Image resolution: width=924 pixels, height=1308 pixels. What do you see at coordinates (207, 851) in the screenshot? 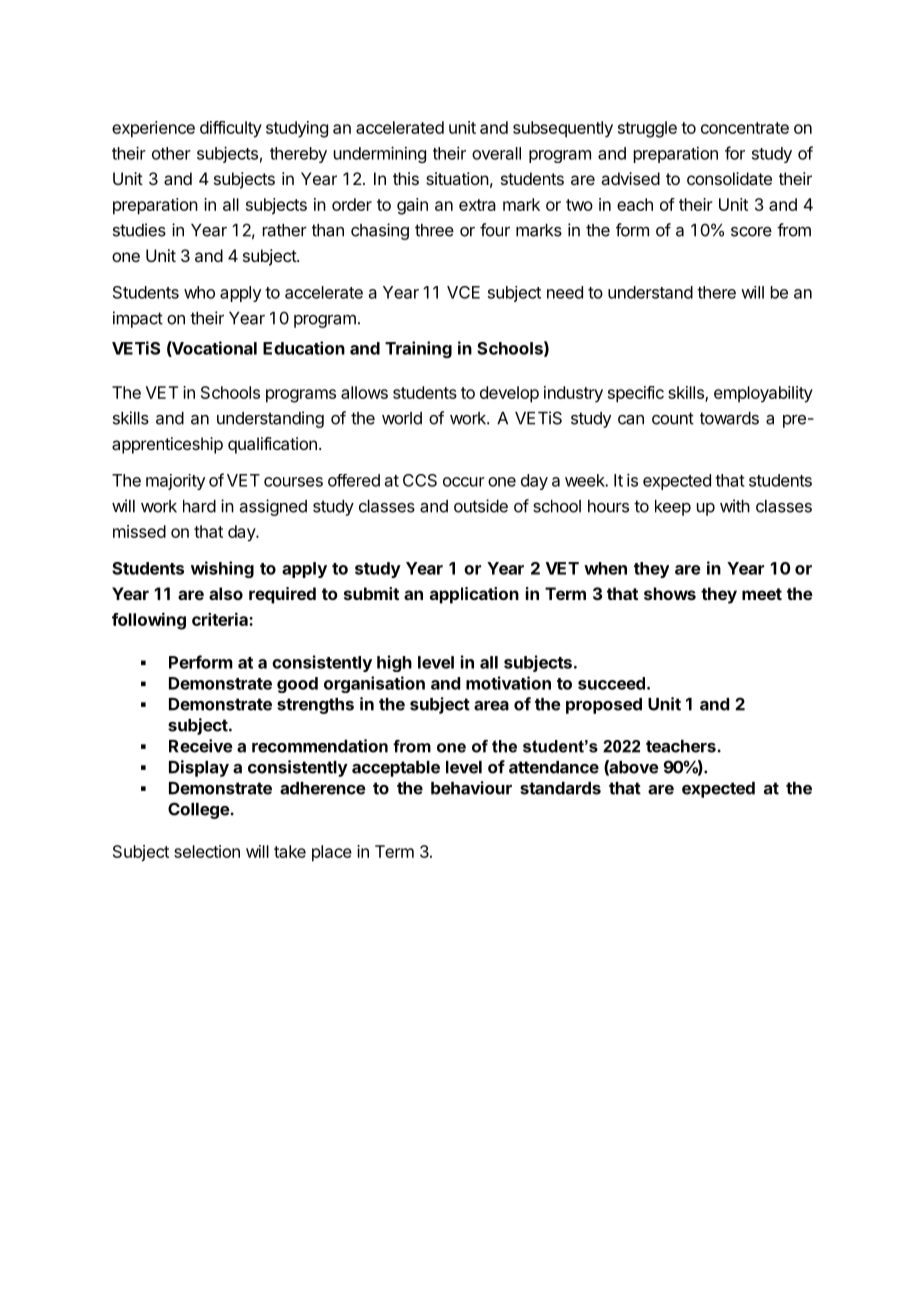
I see `selection` at bounding box center [207, 851].
